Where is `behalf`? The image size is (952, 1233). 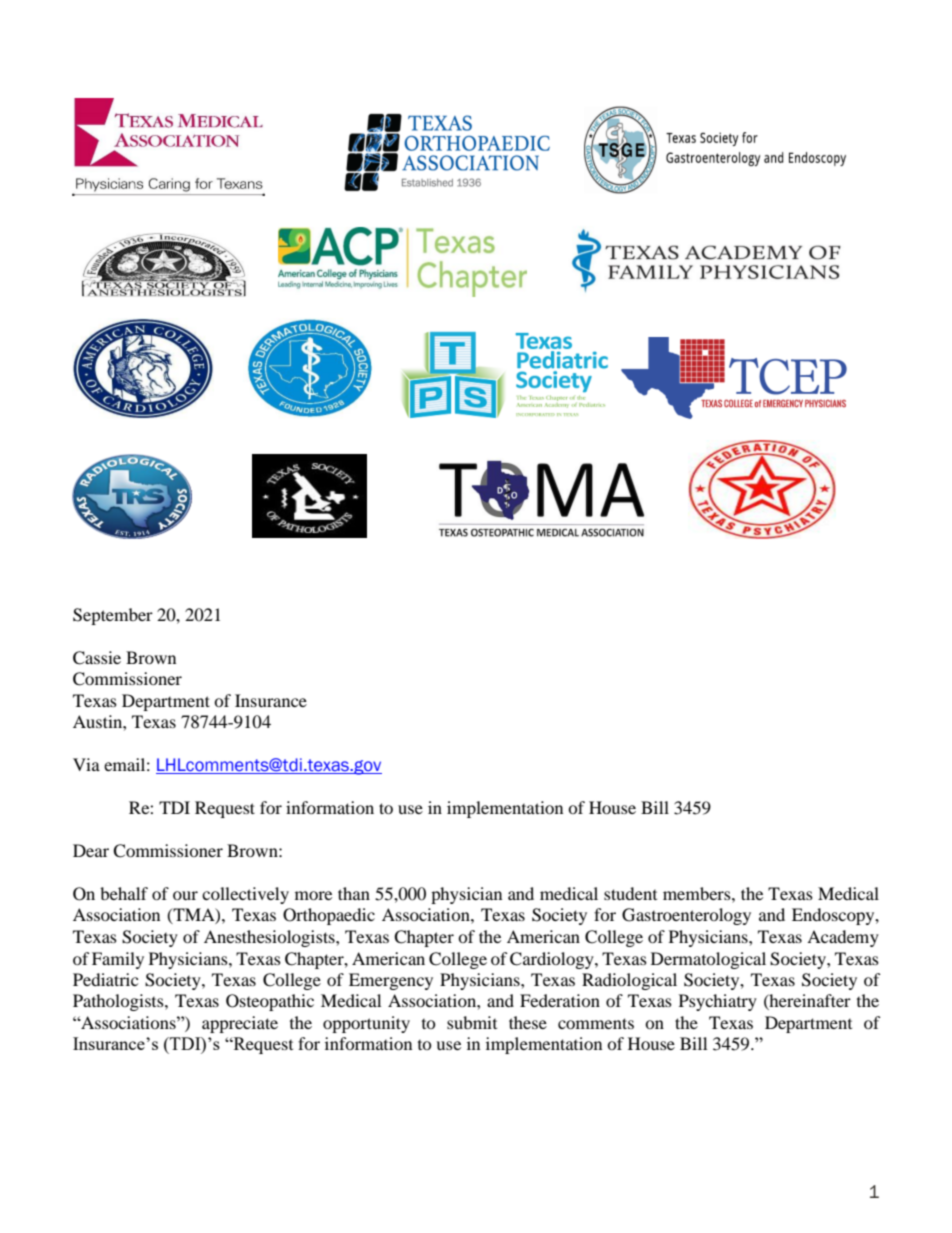 behalf is located at coordinates (124, 893).
